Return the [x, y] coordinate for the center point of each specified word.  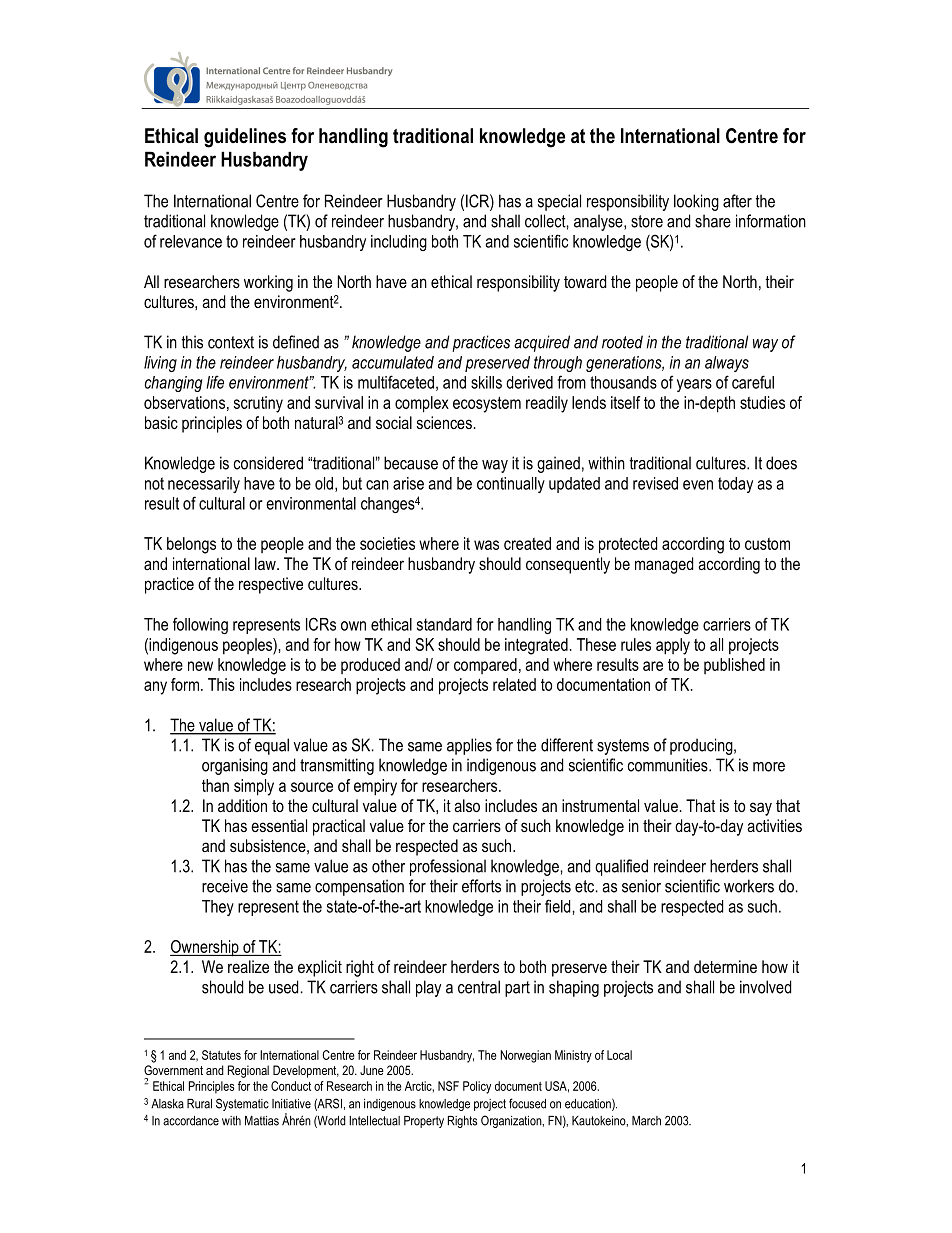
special [559, 202]
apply [673, 646]
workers [749, 886]
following [200, 625]
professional [448, 867]
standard [444, 624]
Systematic [242, 1104]
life [215, 382]
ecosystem [487, 404]
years [694, 385]
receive [225, 886]
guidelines [245, 138]
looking [696, 202]
